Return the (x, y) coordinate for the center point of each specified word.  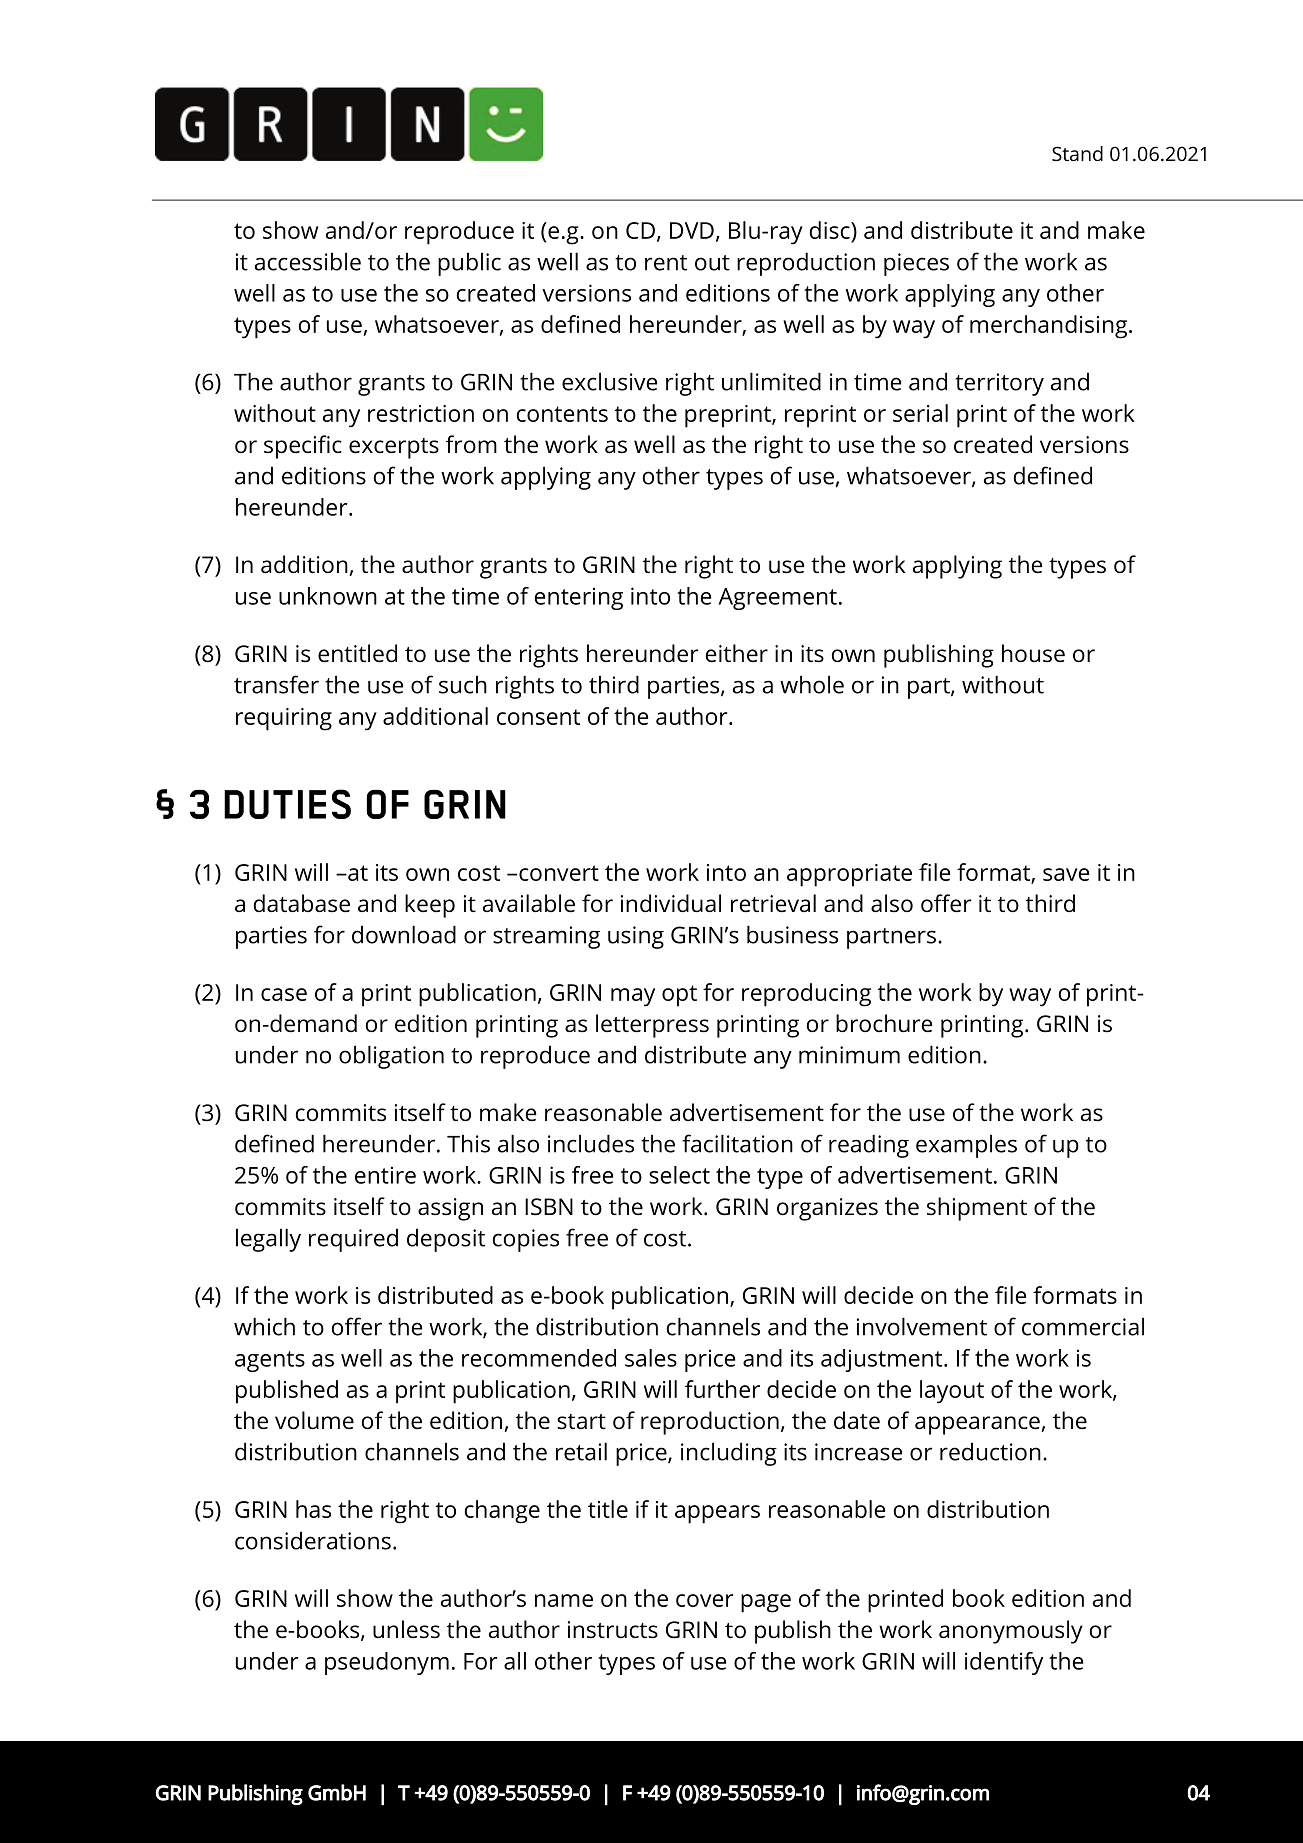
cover (704, 1600)
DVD (692, 230)
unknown (328, 596)
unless (406, 1629)
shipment (977, 1209)
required (353, 1240)
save (1066, 874)
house (1033, 653)
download (404, 934)
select (679, 1175)
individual (671, 903)
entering (579, 598)
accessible (308, 261)
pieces (916, 264)
